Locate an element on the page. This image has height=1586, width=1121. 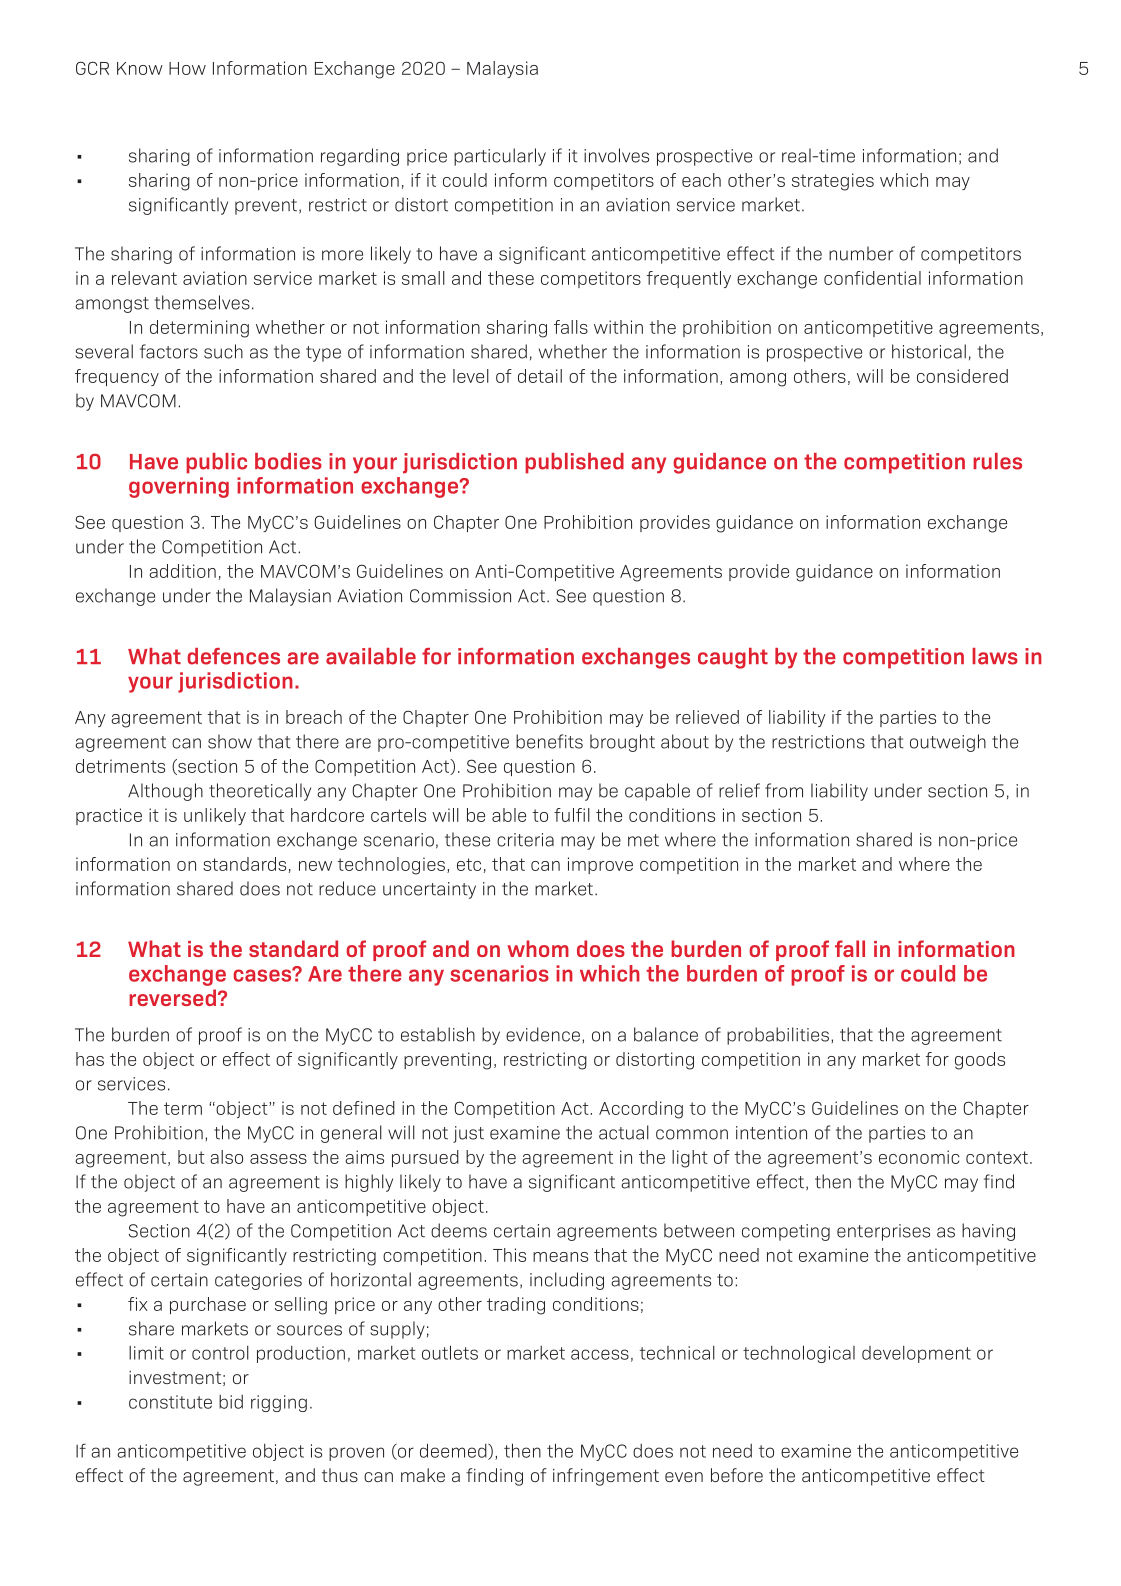
show is located at coordinates (230, 741).
